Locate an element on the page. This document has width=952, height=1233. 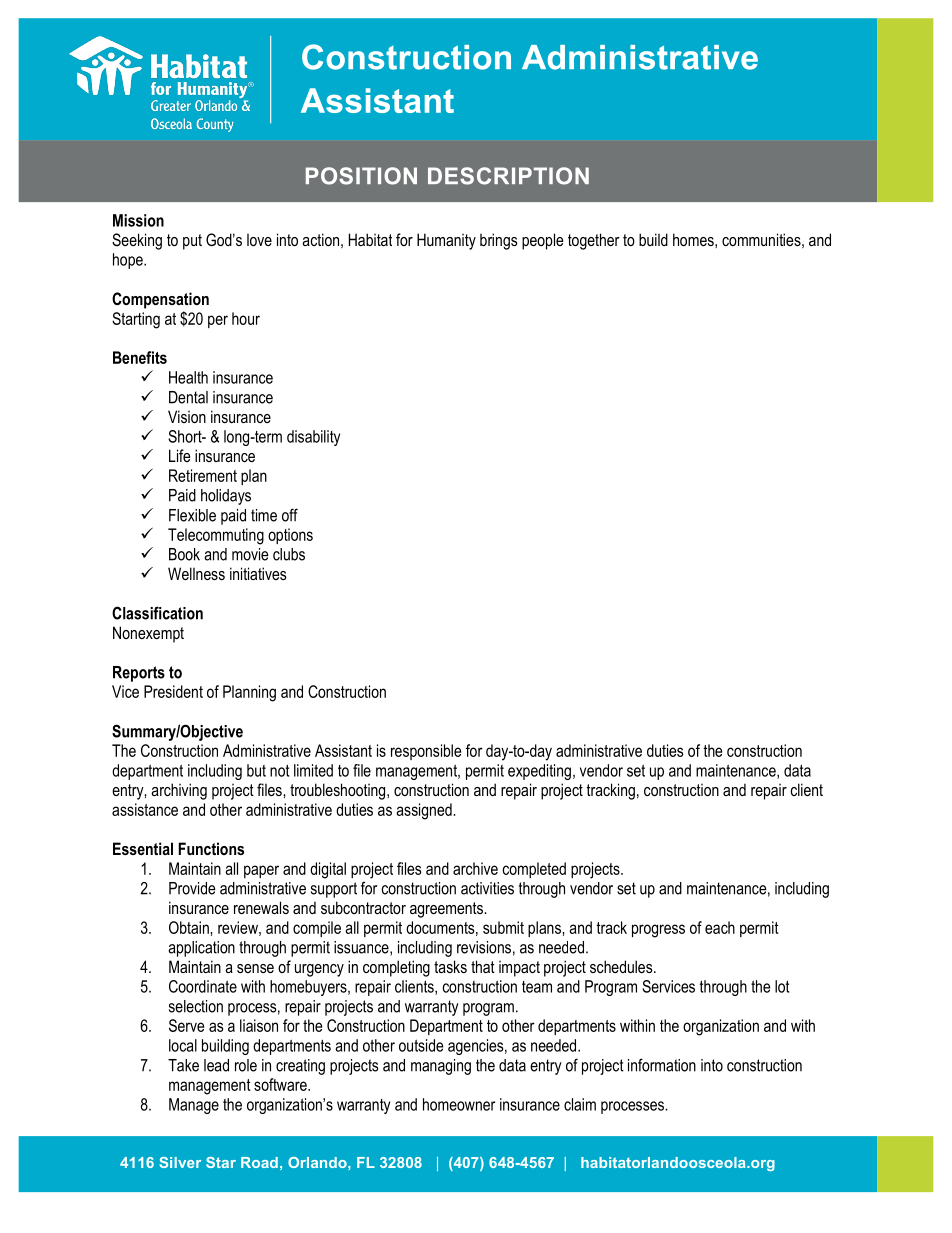
people is located at coordinates (543, 241).
